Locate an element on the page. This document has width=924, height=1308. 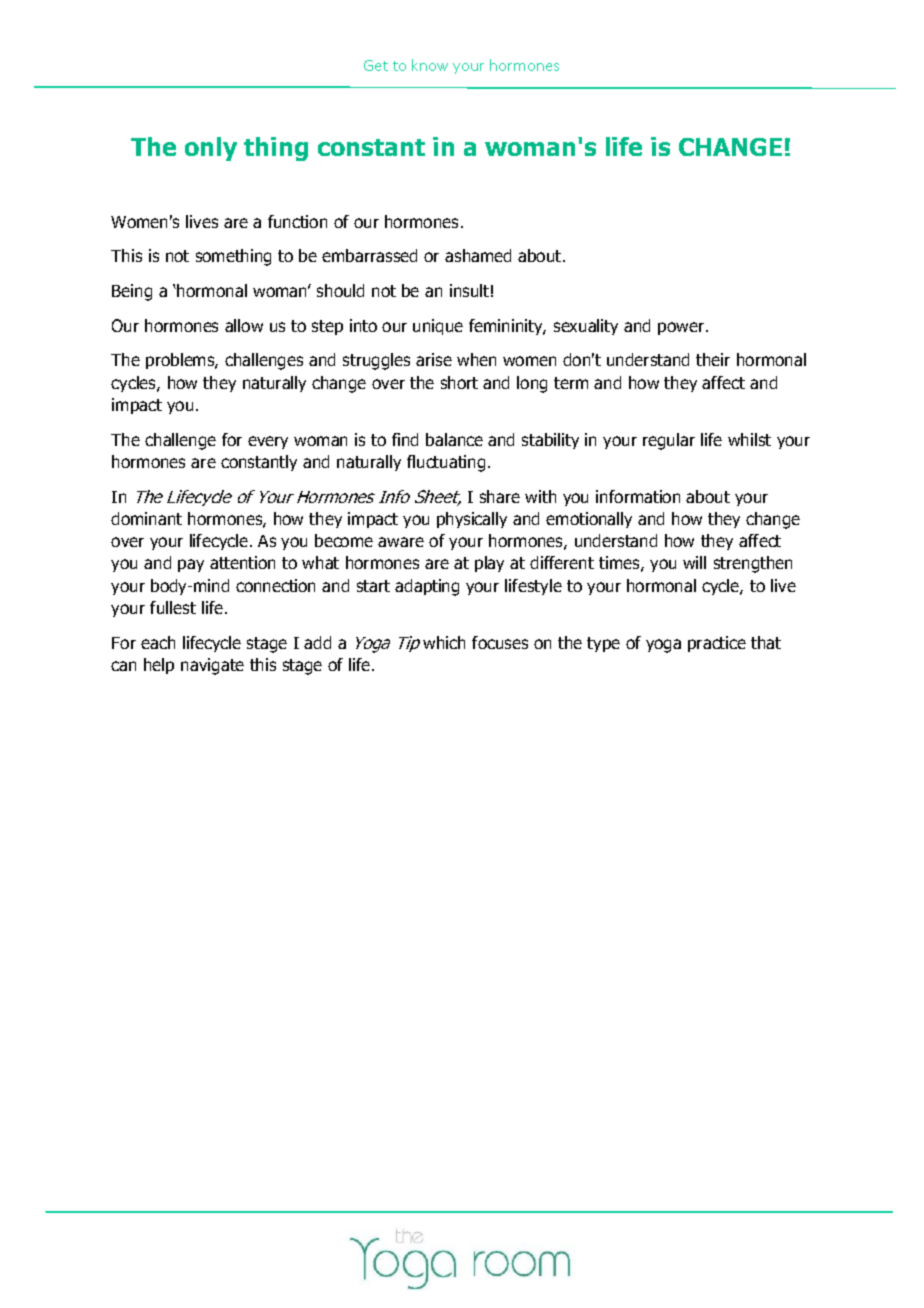
their is located at coordinates (713, 359).
